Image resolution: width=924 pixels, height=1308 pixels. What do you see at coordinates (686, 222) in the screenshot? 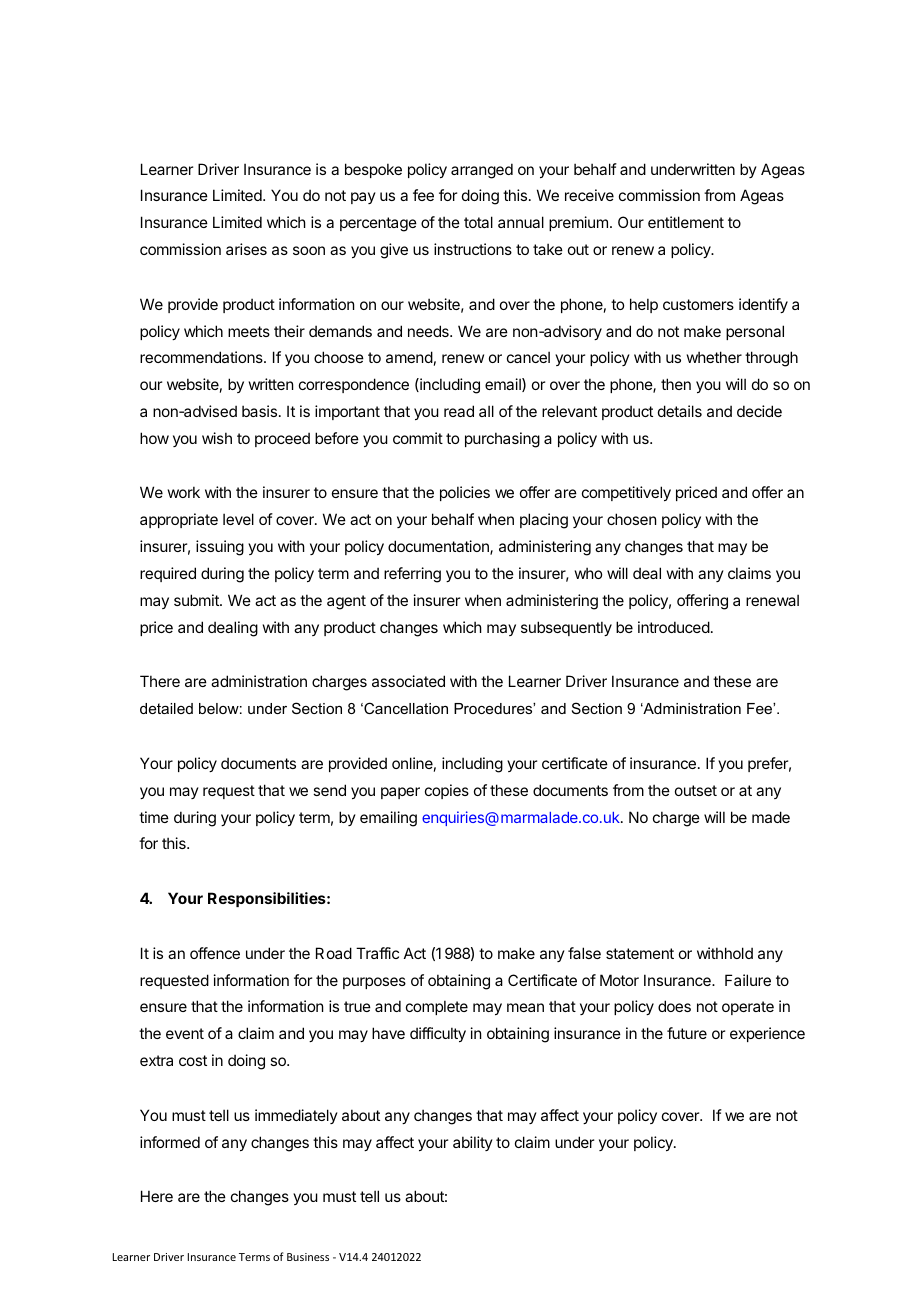
I see `entitlement` at bounding box center [686, 222].
